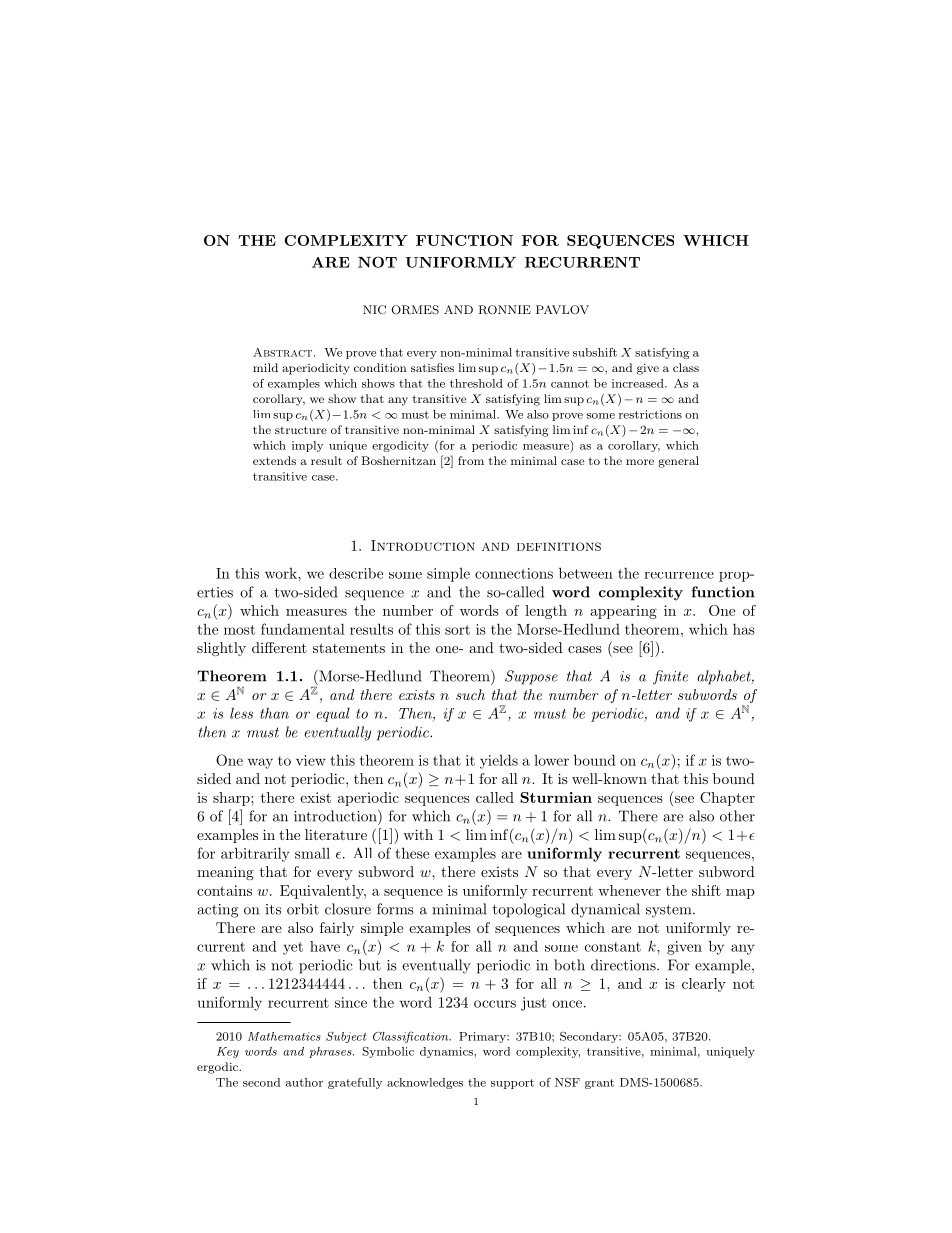 The image size is (952, 1233). What do you see at coordinates (447, 1052) in the screenshot?
I see `dynamics` at bounding box center [447, 1052].
